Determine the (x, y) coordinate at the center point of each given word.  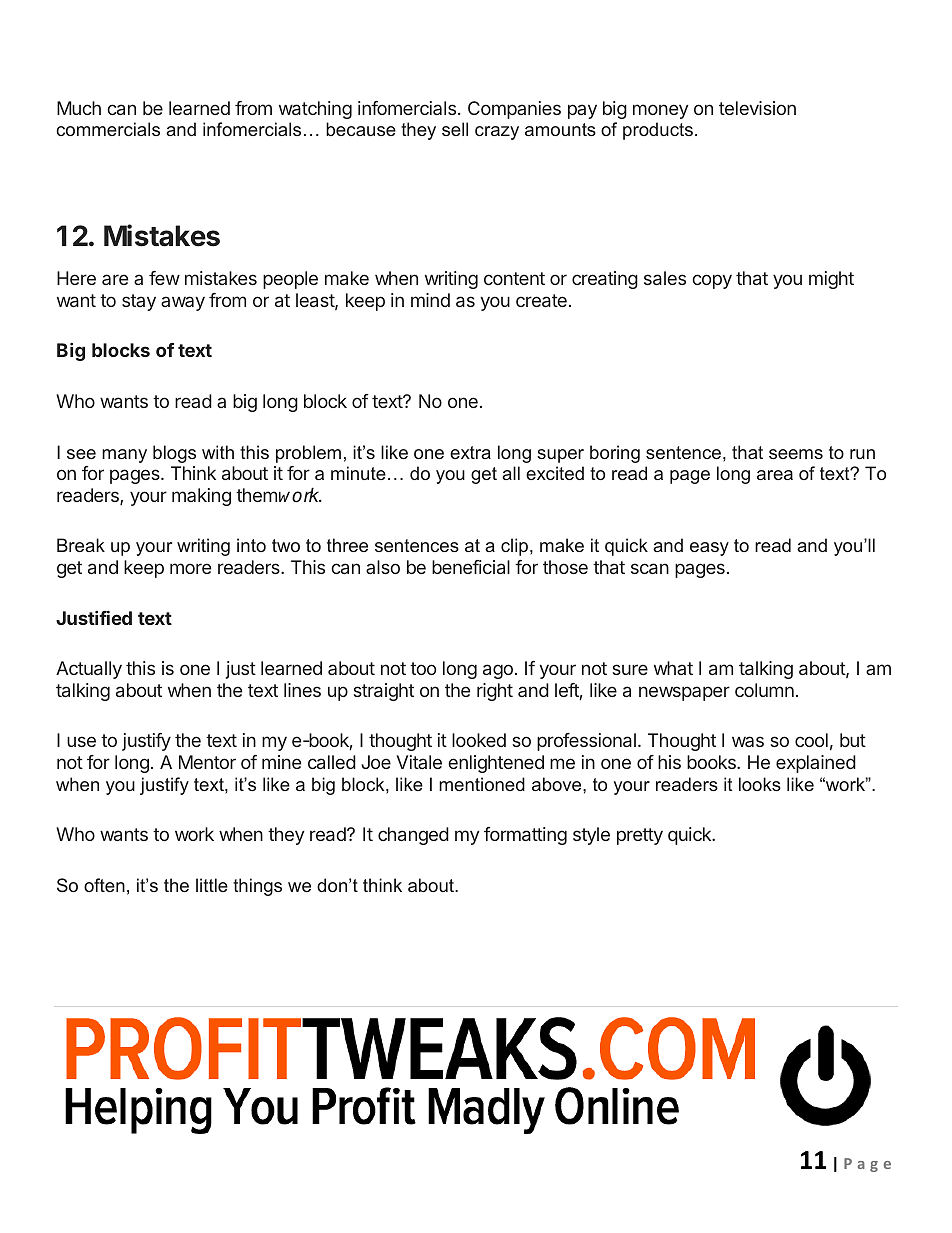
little (212, 885)
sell (455, 129)
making (201, 497)
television (757, 108)
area (775, 475)
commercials (108, 129)
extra (470, 452)
